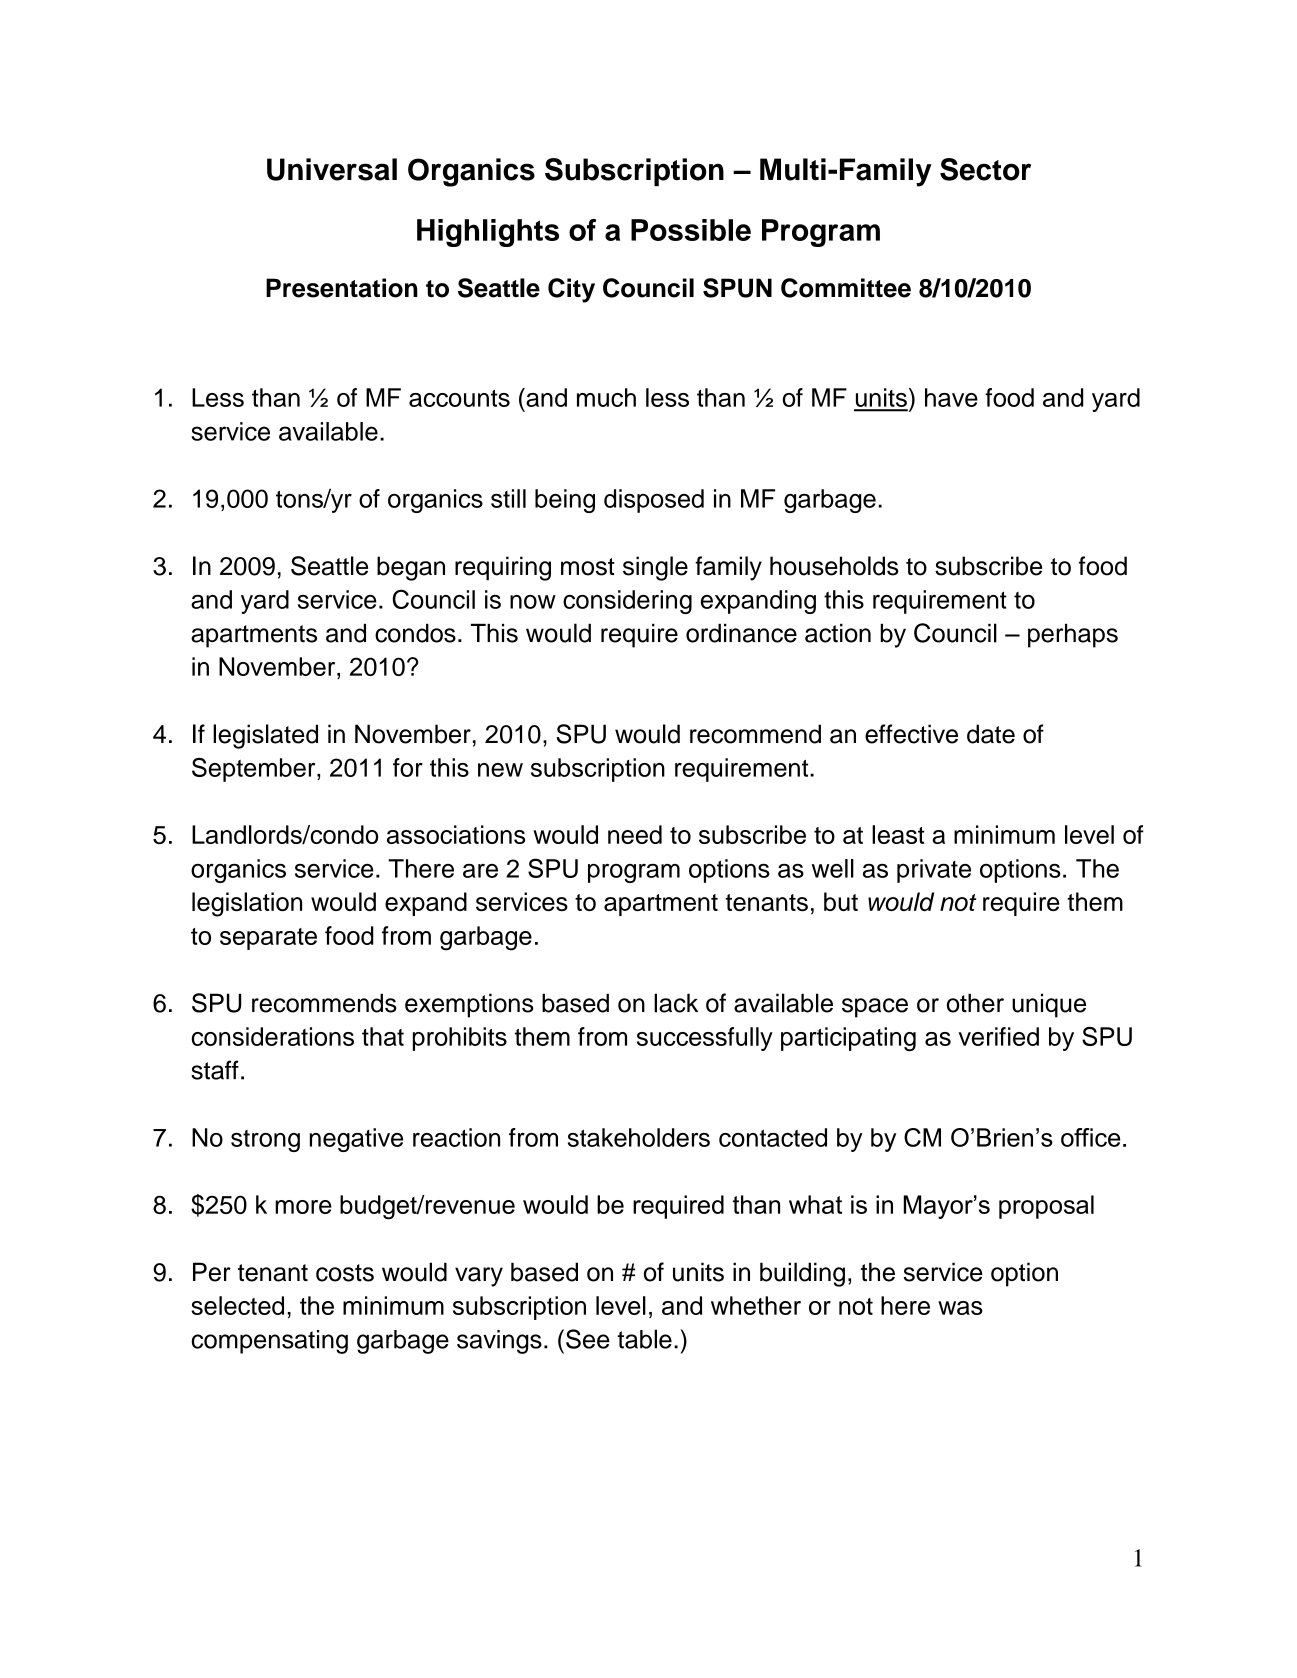 The width and height of the document is (1297, 1678). I want to click on legislated, so click(265, 736).
